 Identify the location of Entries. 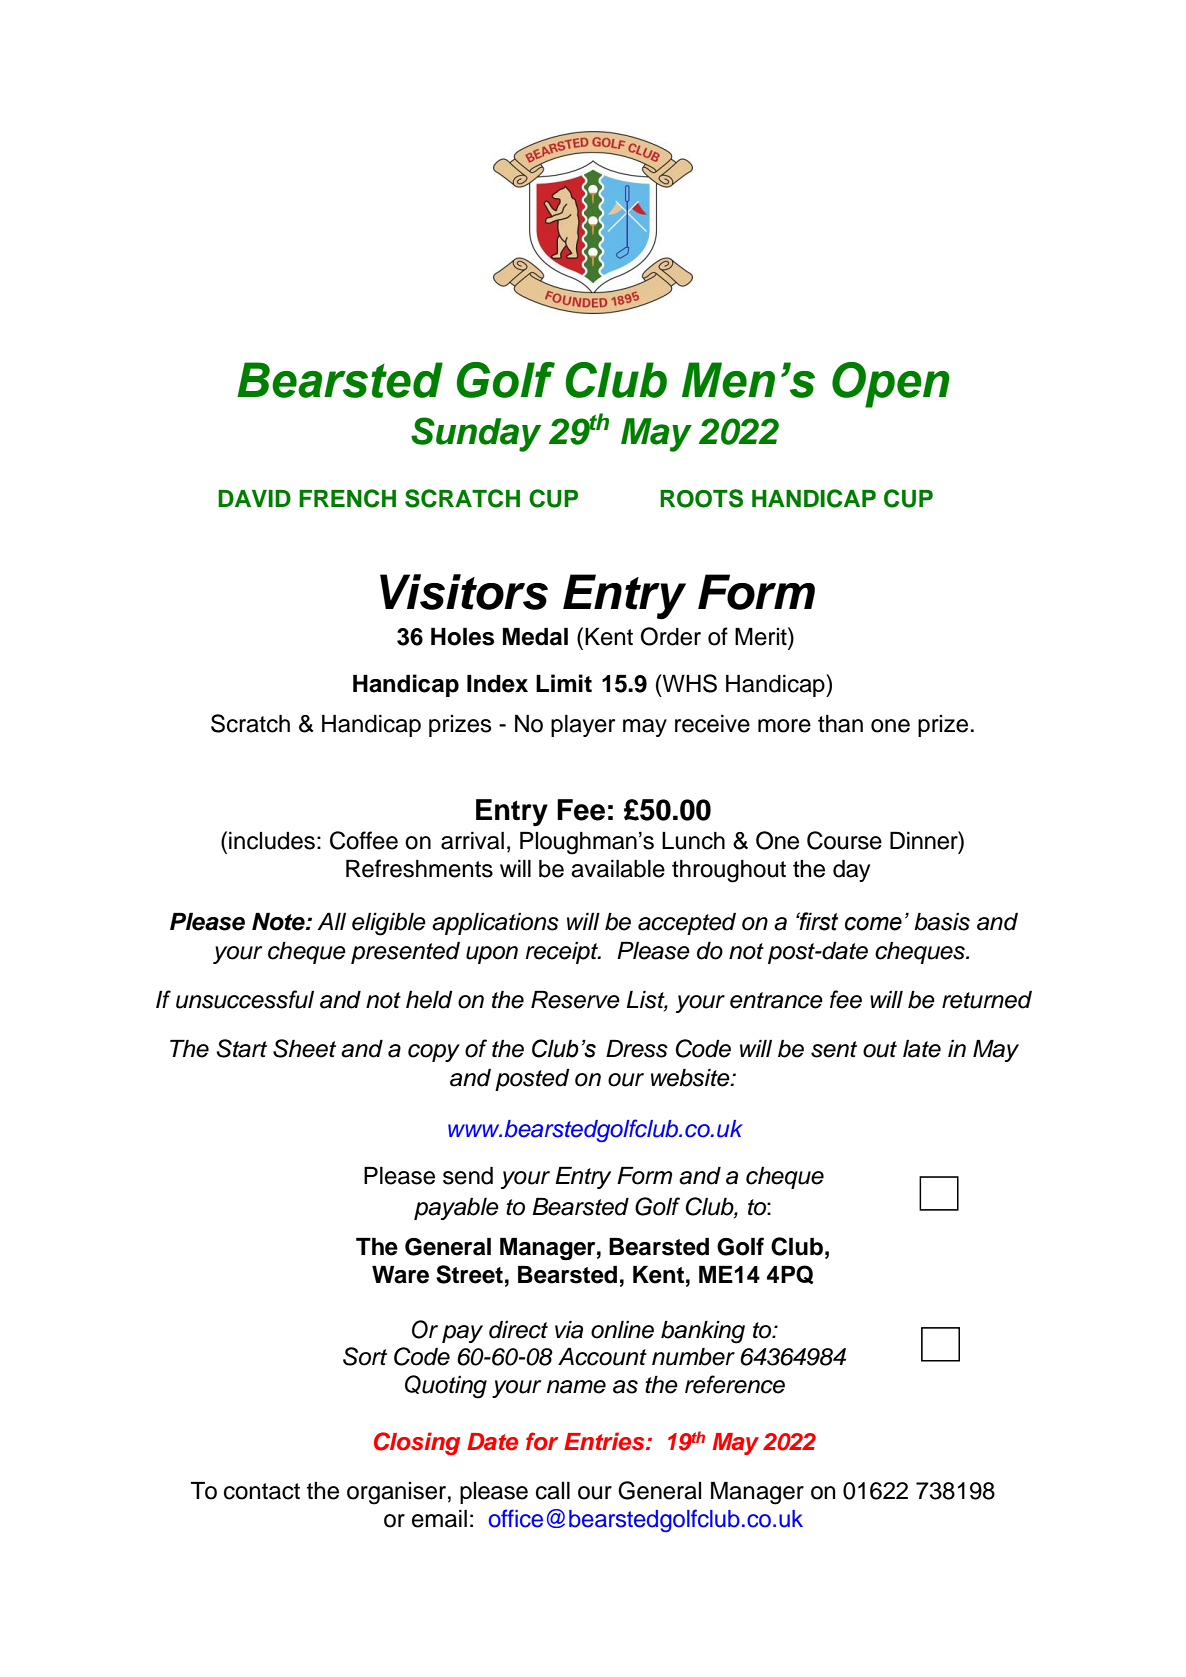
(605, 1441).
